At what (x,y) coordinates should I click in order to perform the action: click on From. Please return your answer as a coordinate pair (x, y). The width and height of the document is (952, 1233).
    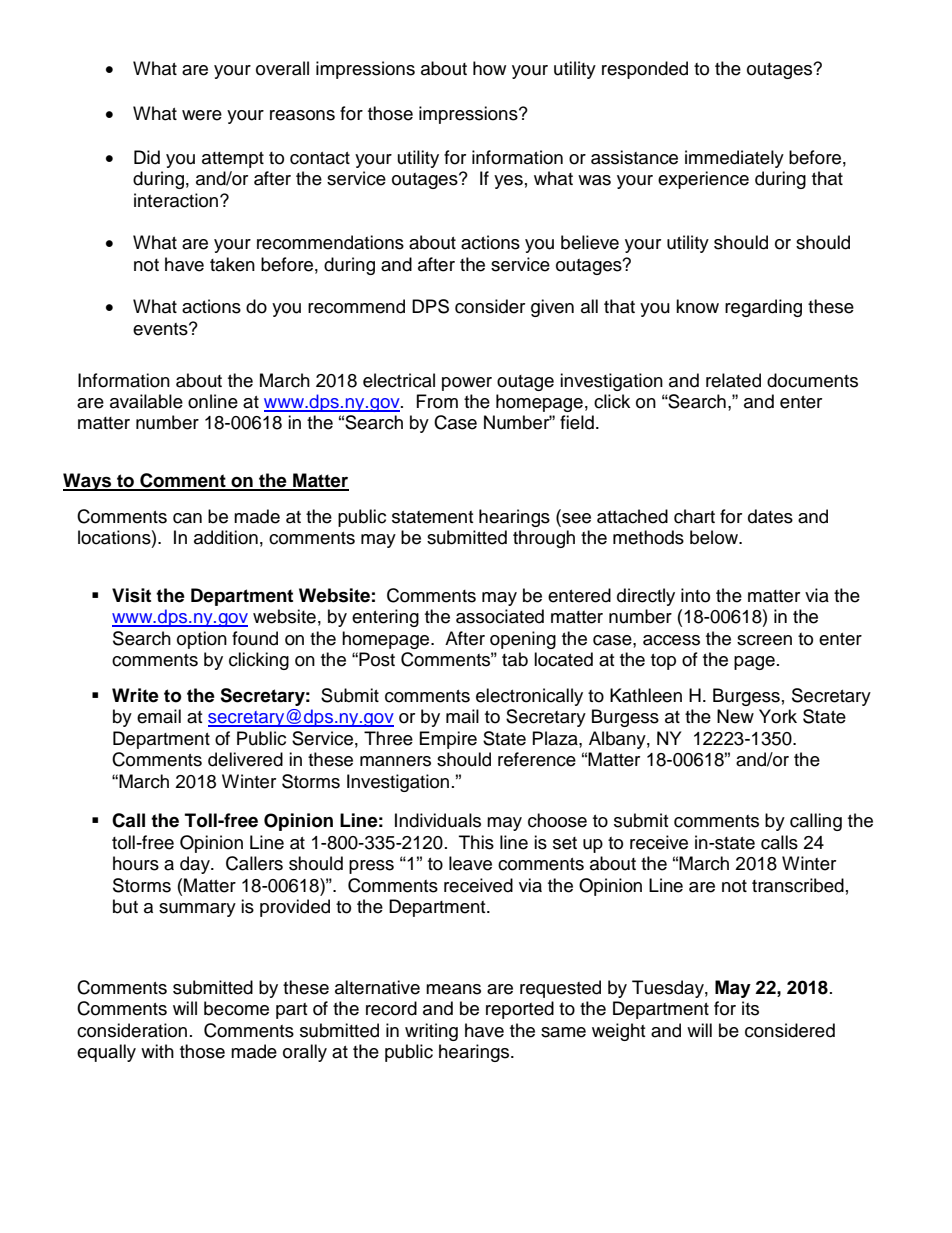
    Looking at the image, I should click on (437, 401).
